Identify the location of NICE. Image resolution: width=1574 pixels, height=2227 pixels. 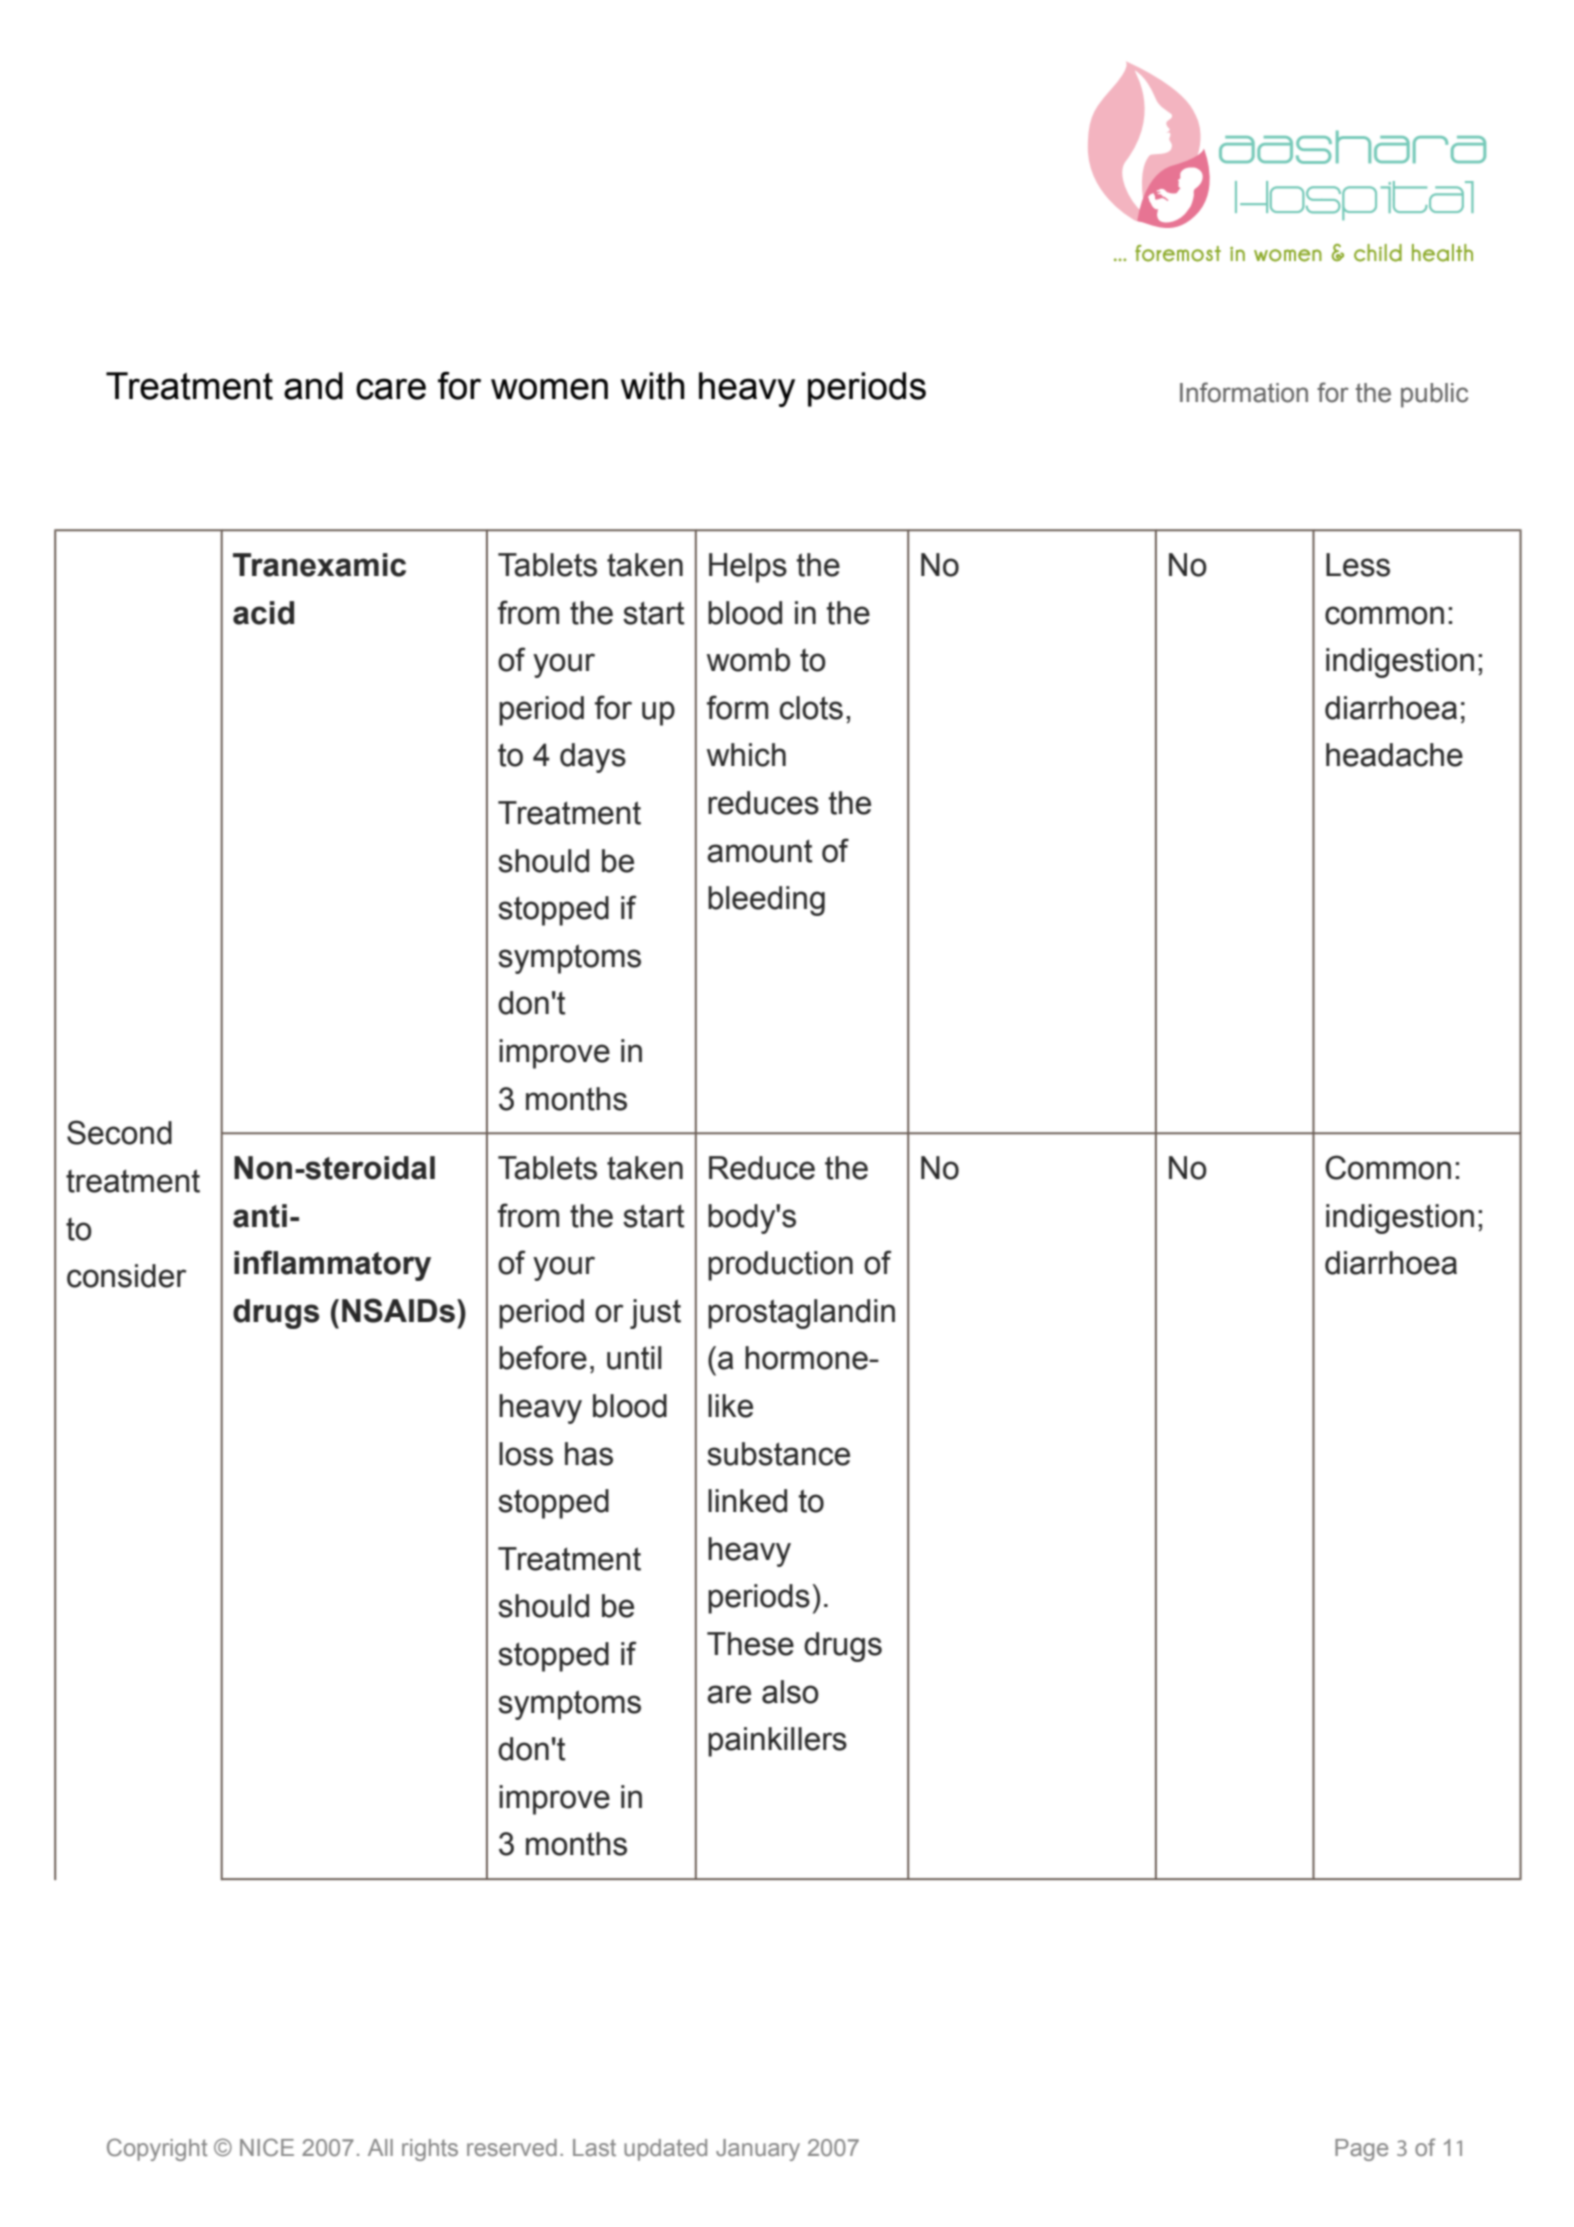
(267, 2147).
